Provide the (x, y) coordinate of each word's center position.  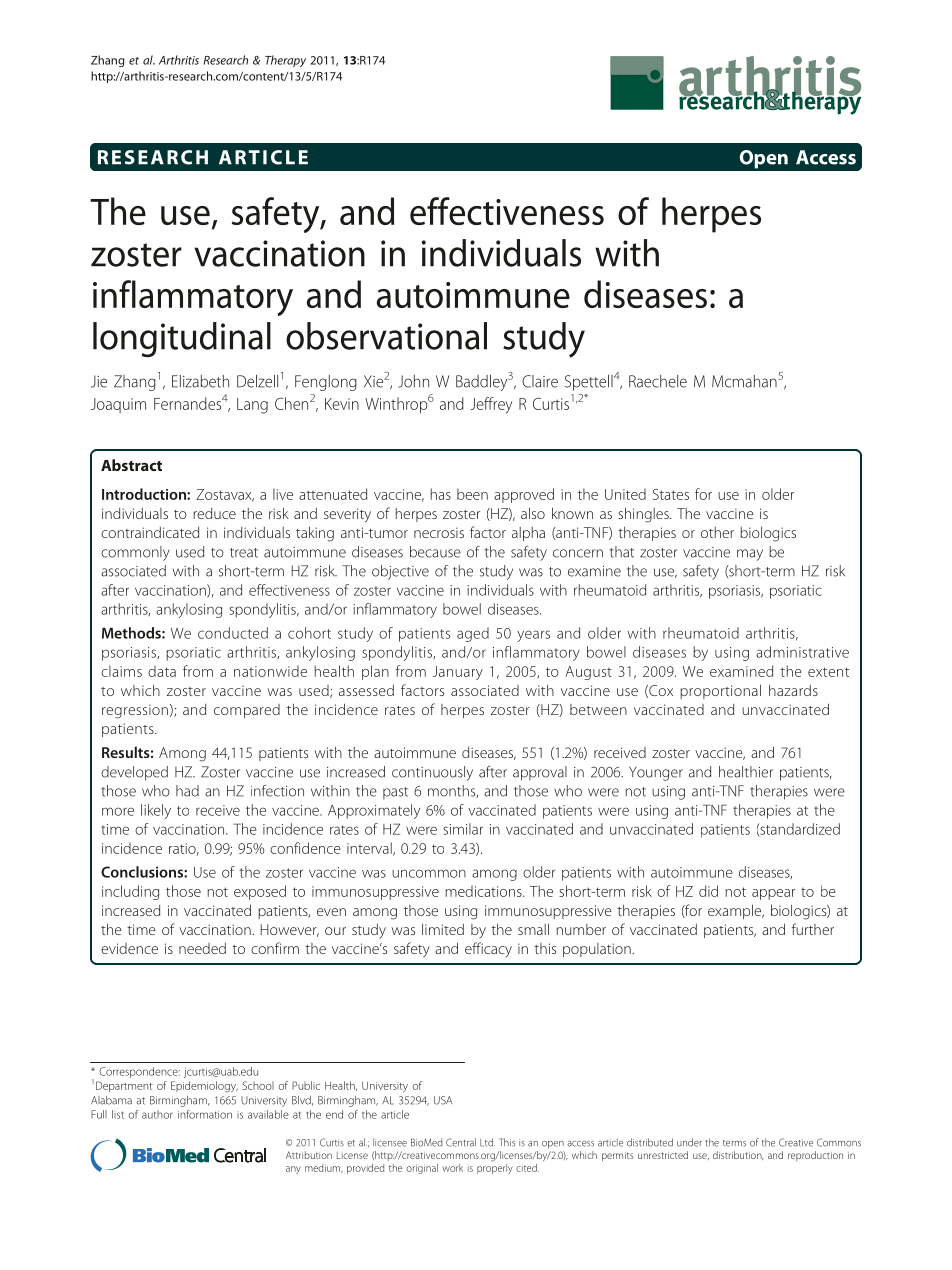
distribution (738, 1155)
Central (461, 1142)
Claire (540, 381)
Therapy (285, 61)
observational (386, 336)
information (205, 1114)
